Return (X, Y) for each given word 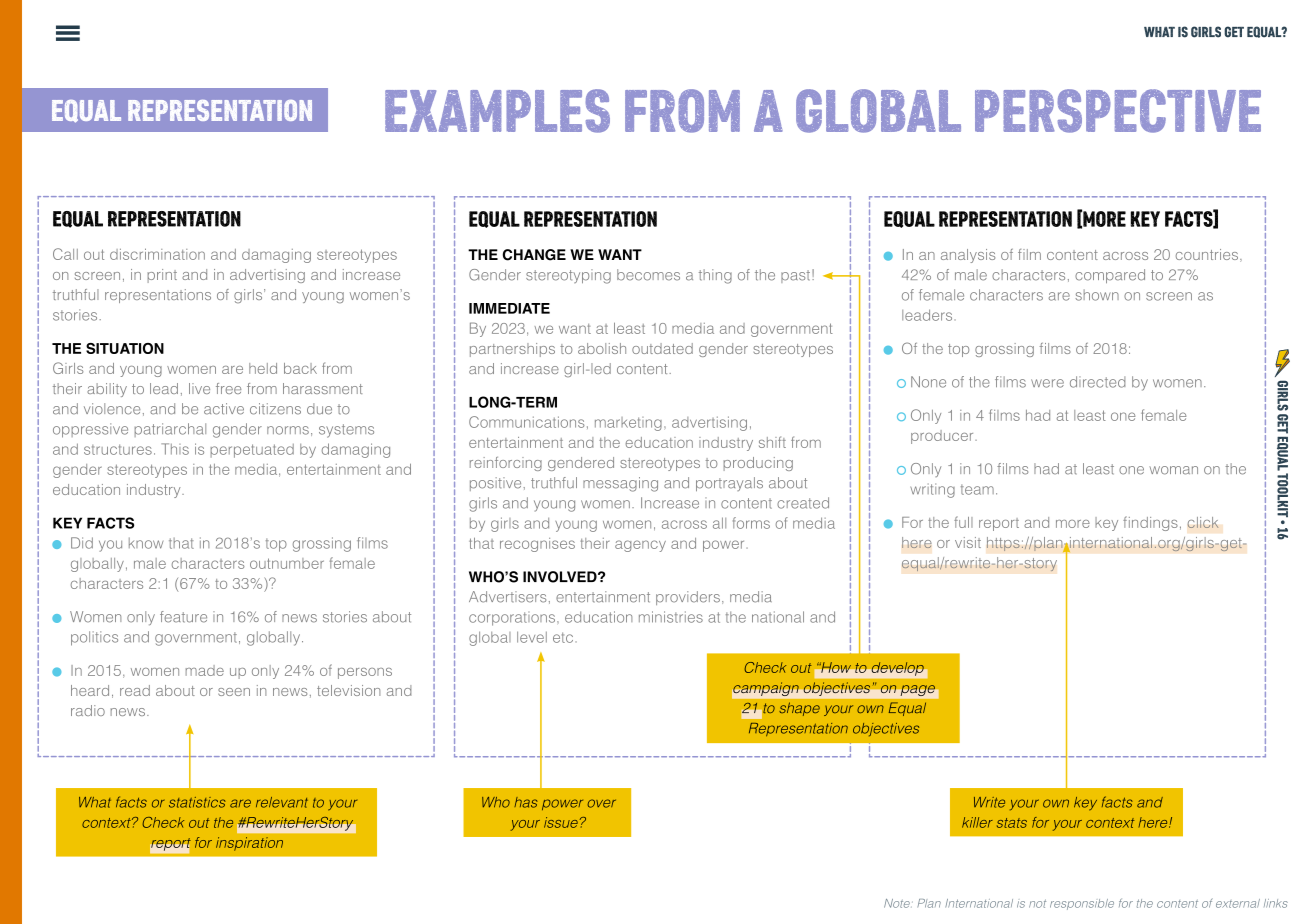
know (146, 543)
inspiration (249, 844)
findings (1150, 523)
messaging (620, 484)
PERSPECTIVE (1118, 111)
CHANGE (534, 255)
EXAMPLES (497, 111)
